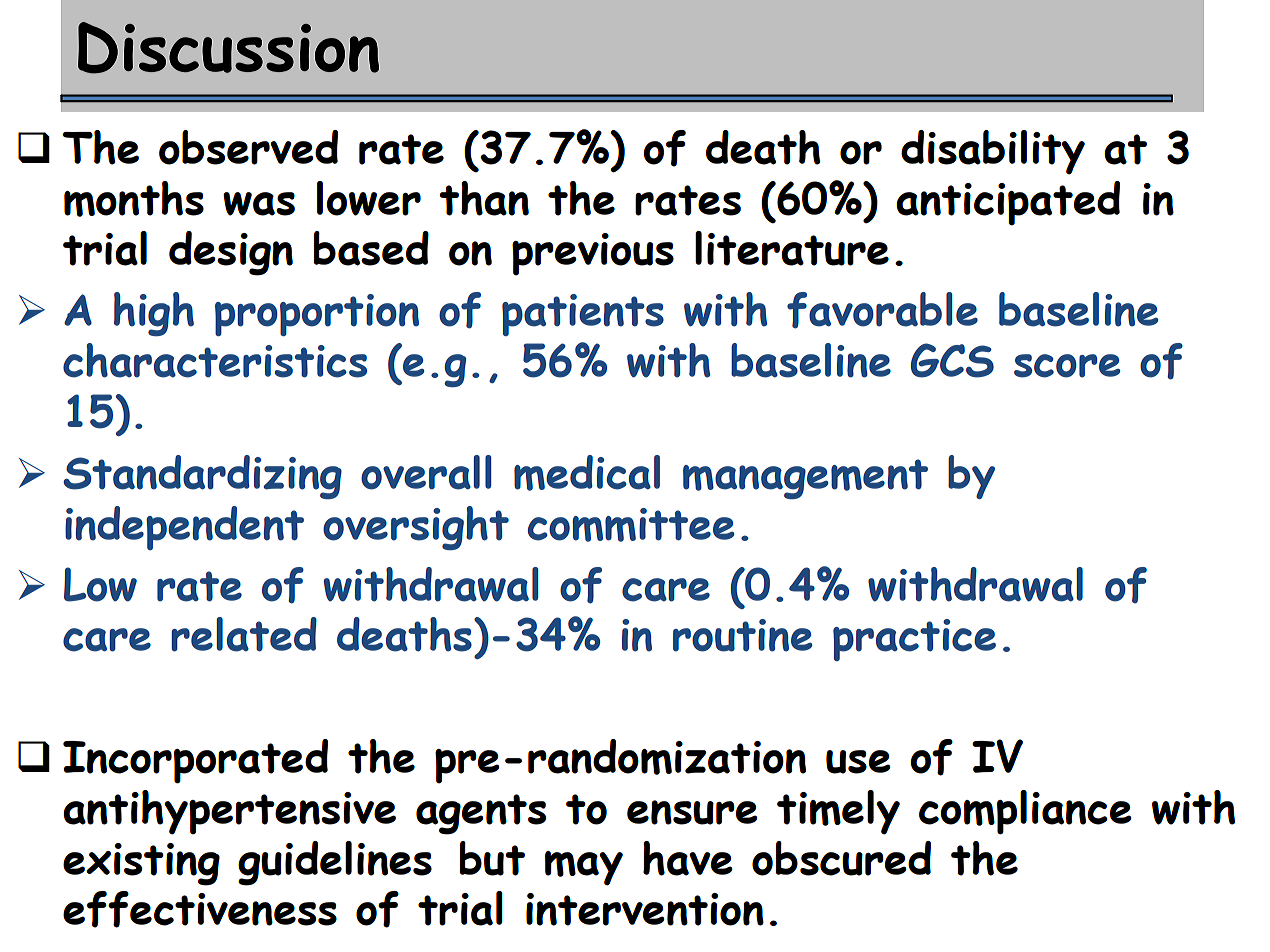 The image size is (1270, 952). What do you see at coordinates (805, 479) in the screenshot?
I see `management` at bounding box center [805, 479].
